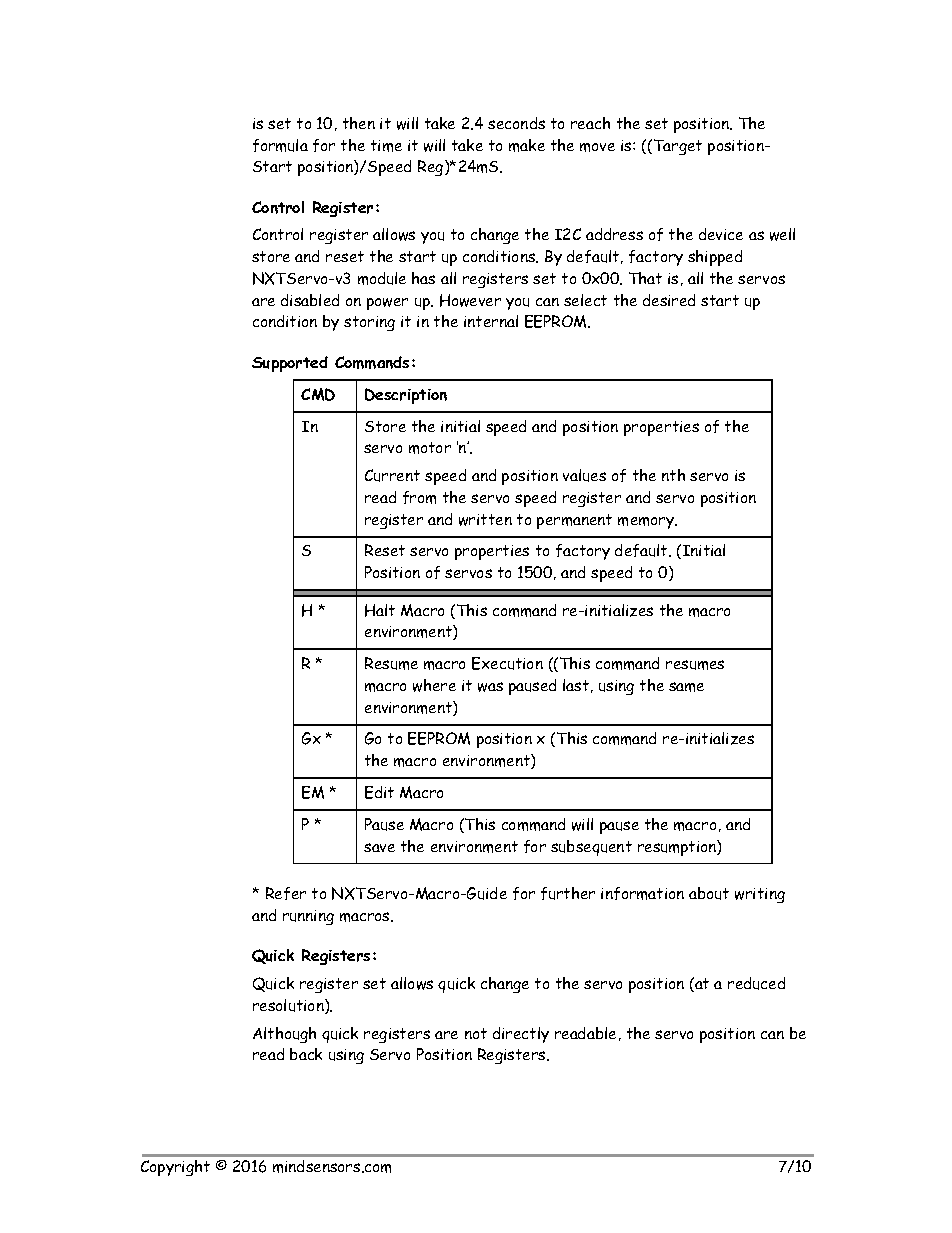 This page has height=1233, width=952. What do you see at coordinates (678, 147) in the page?
I see `Target` at bounding box center [678, 147].
